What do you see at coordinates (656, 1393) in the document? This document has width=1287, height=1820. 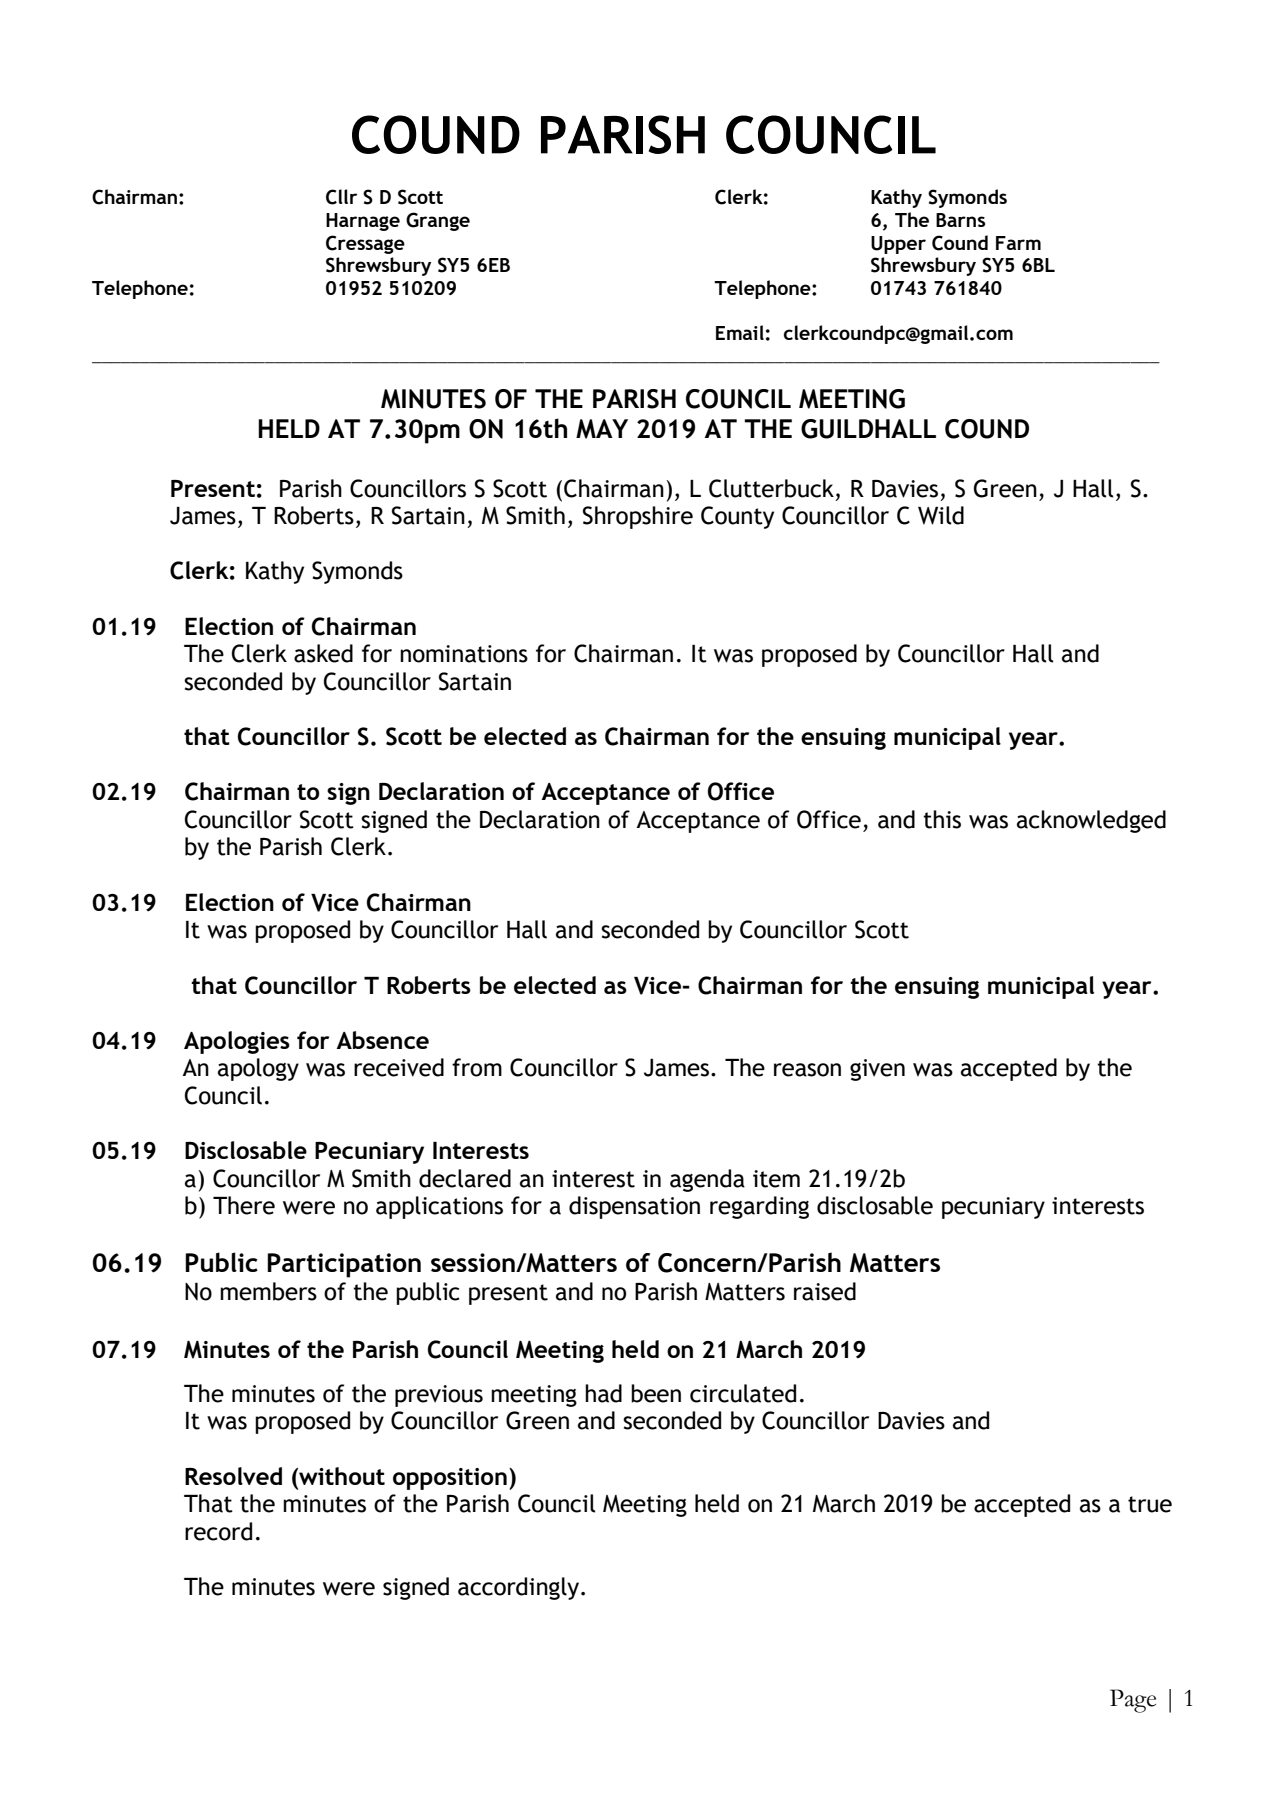 I see `been` at bounding box center [656, 1393].
